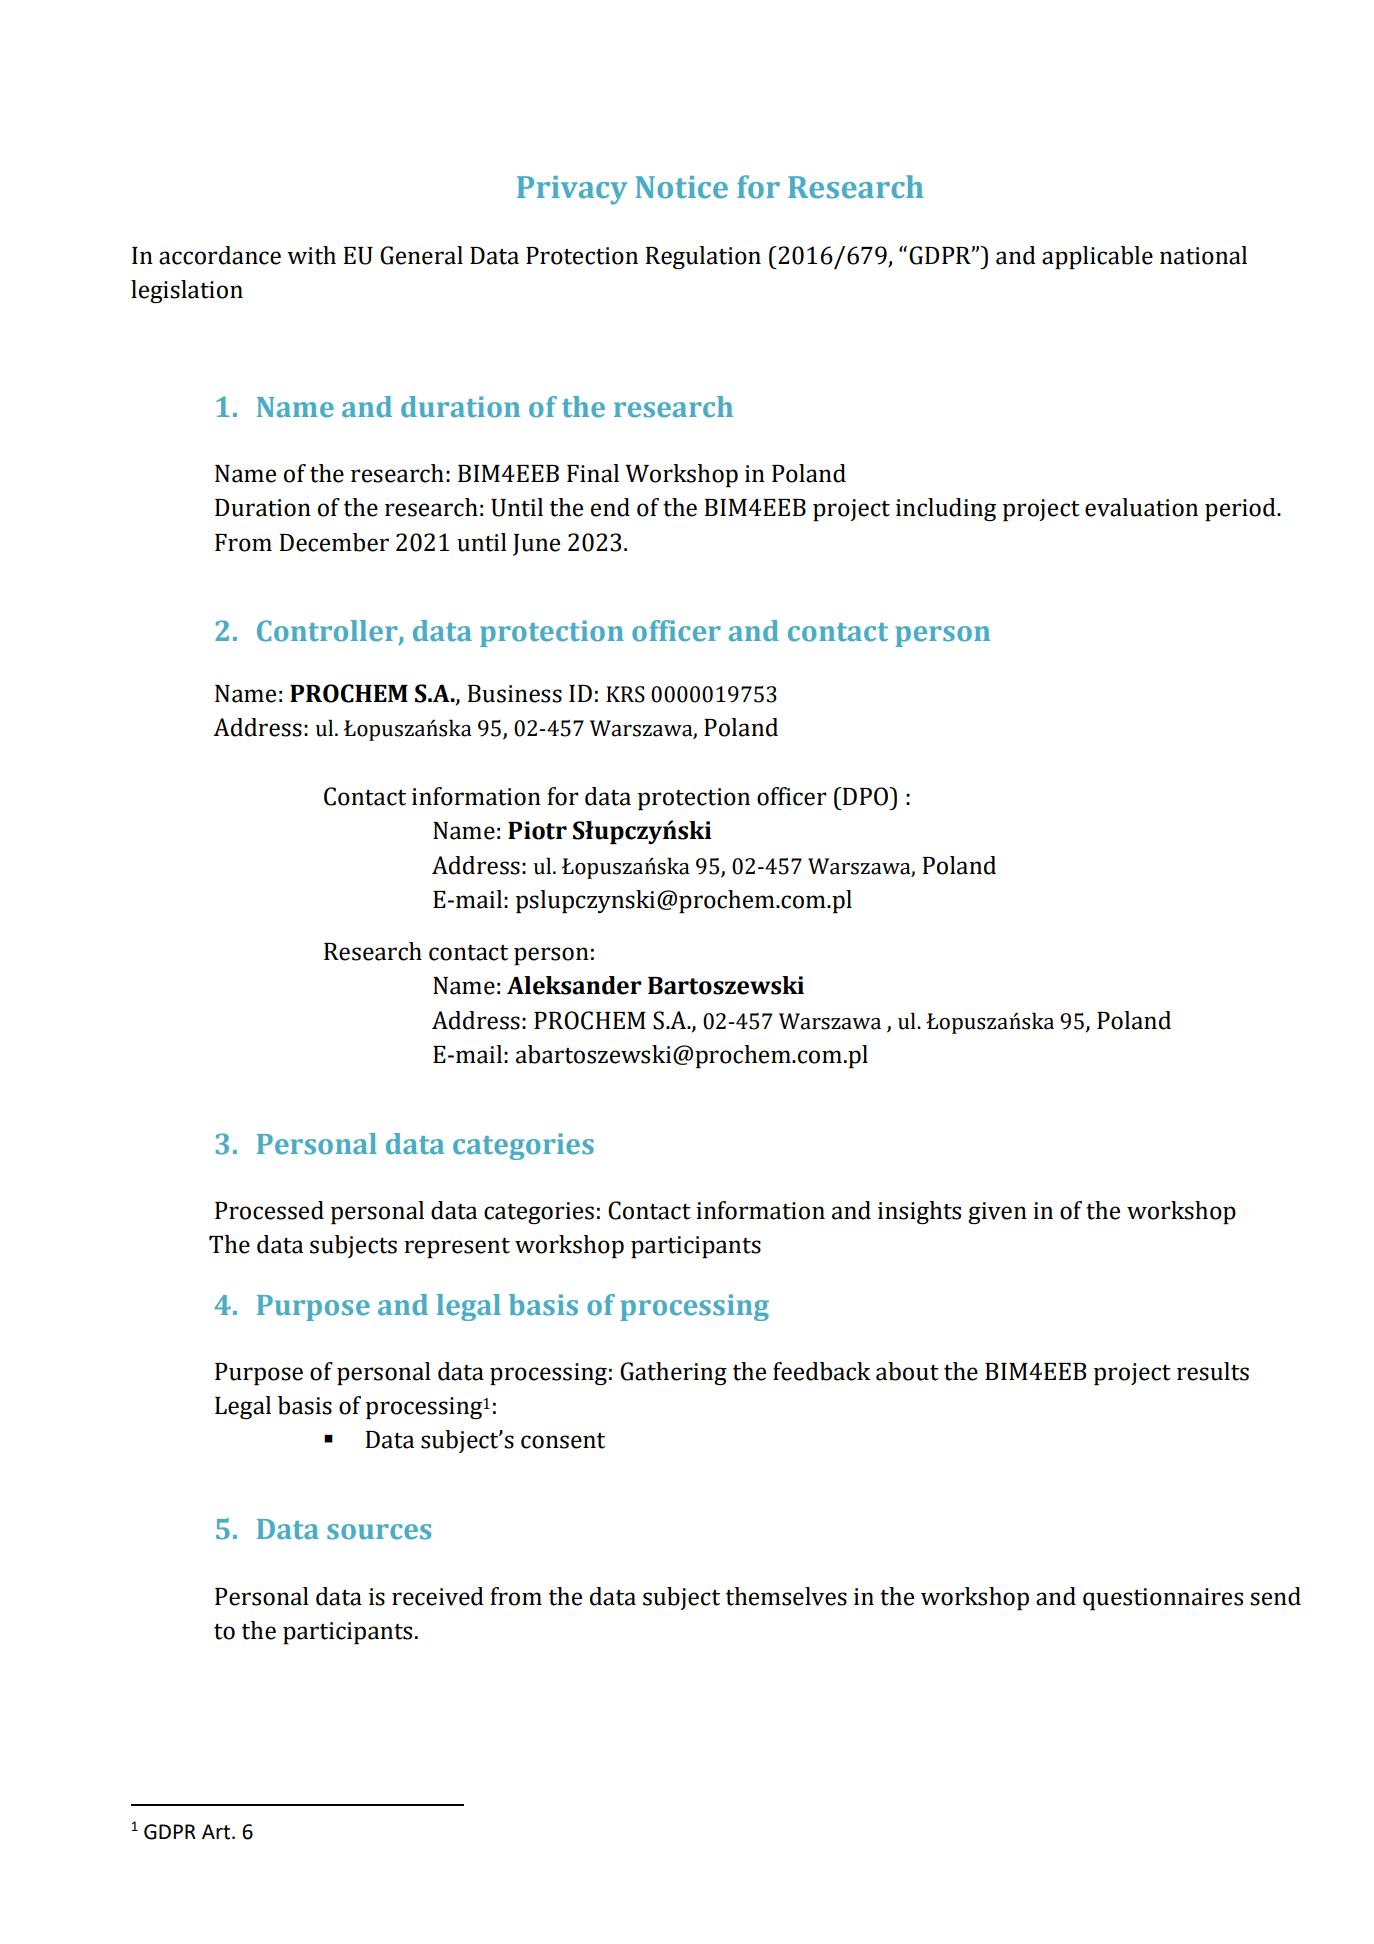 The height and width of the screenshot is (1944, 1374). I want to click on Regulation, so click(703, 257).
